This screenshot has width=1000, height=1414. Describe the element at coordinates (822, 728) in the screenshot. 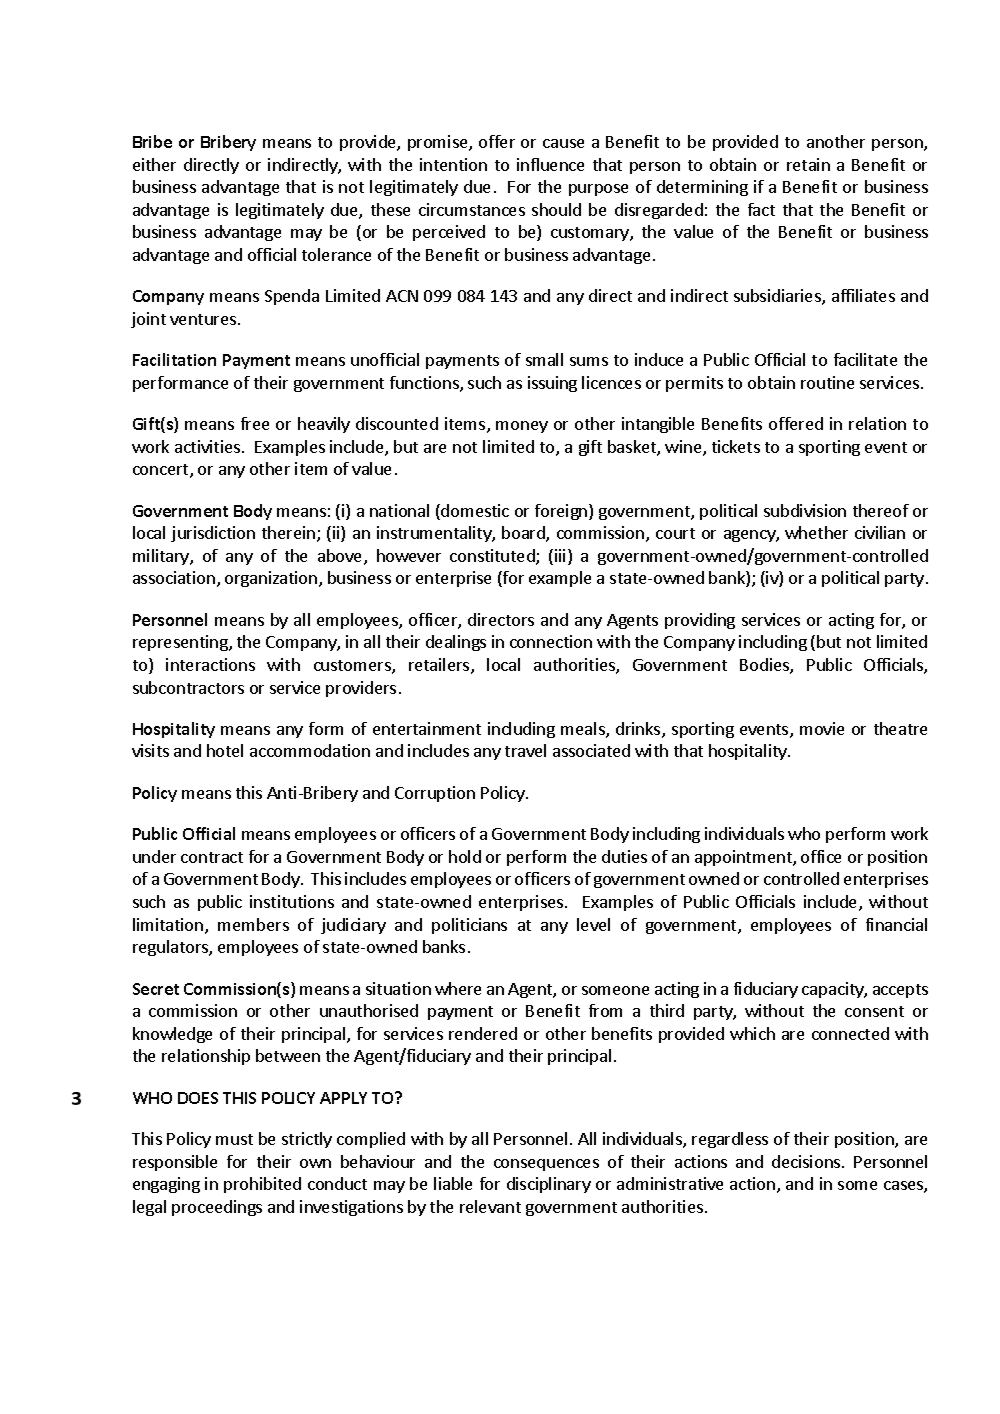

I see `movie` at that location.
